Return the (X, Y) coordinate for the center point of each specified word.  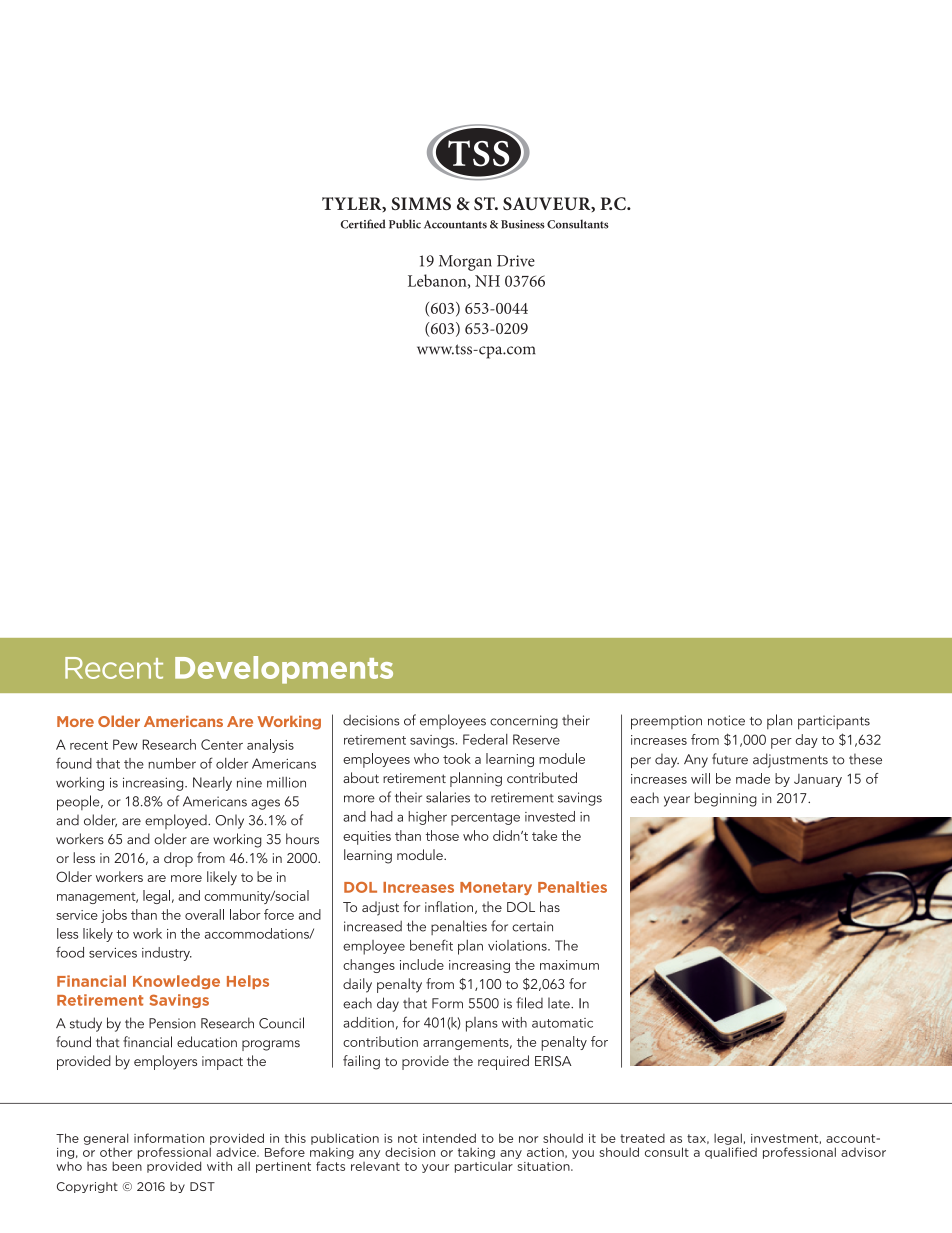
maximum (569, 965)
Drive (516, 261)
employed (177, 821)
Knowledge (176, 982)
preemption (666, 722)
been (127, 1166)
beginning (726, 799)
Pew (125, 744)
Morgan (465, 263)
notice (726, 720)
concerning (524, 722)
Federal (485, 739)
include (422, 964)
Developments (284, 670)
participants (834, 722)
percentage (485, 819)
